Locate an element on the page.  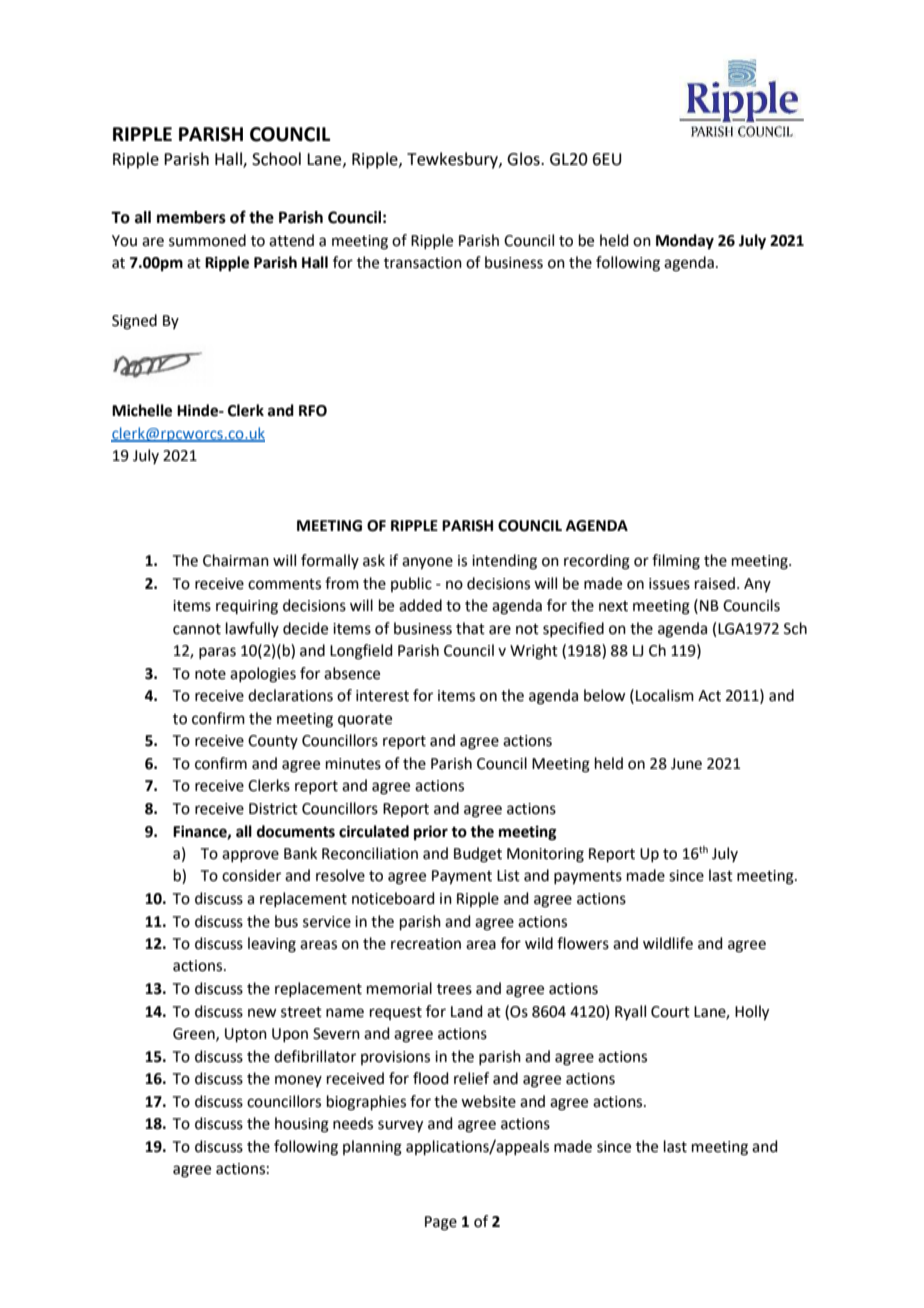
transaction is located at coordinates (423, 263).
